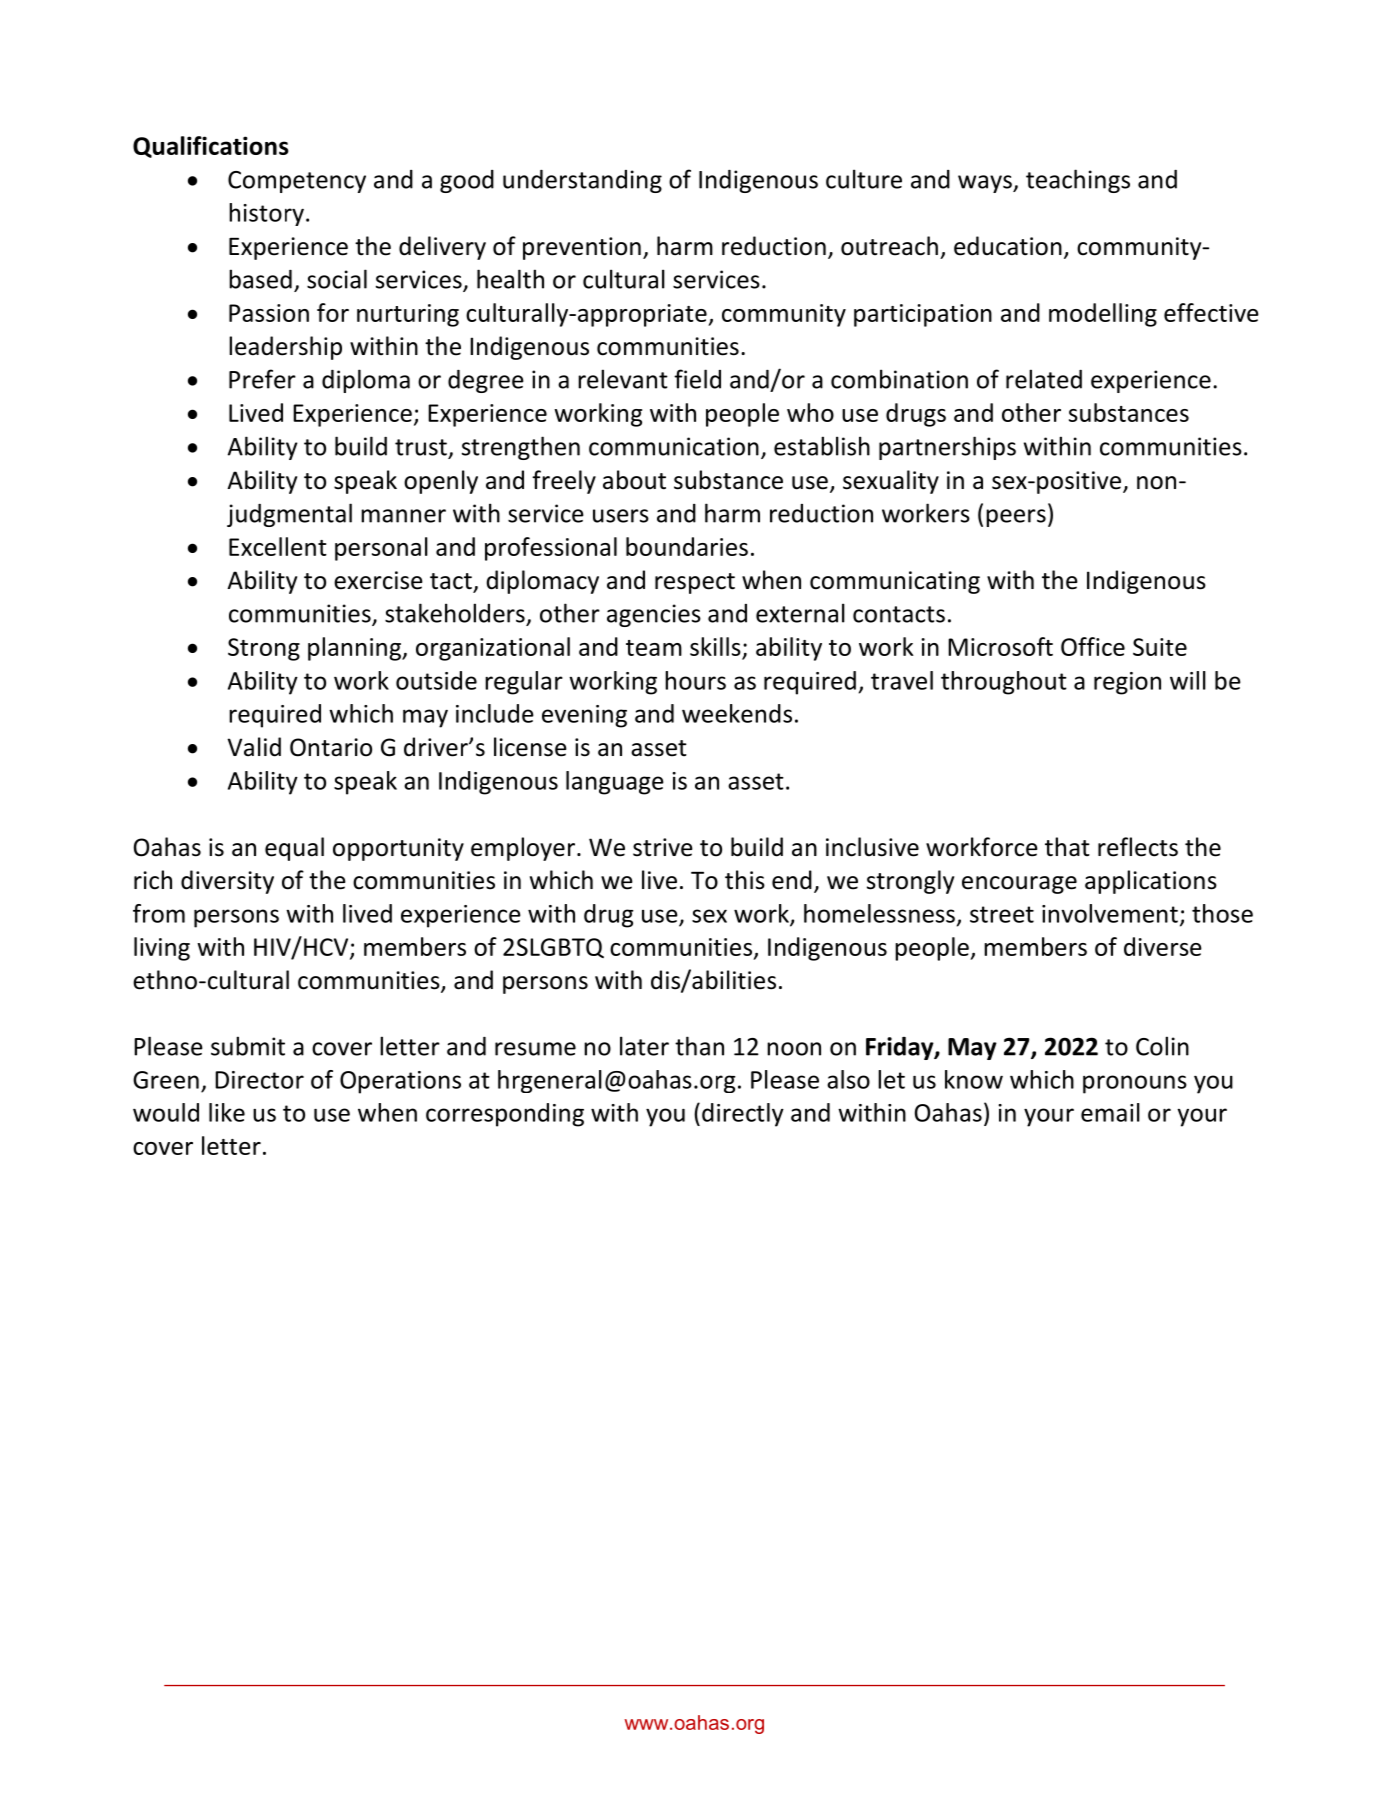 The height and width of the image is (1795, 1387). Describe the element at coordinates (1135, 1084) in the image. I see `pronouns` at that location.
